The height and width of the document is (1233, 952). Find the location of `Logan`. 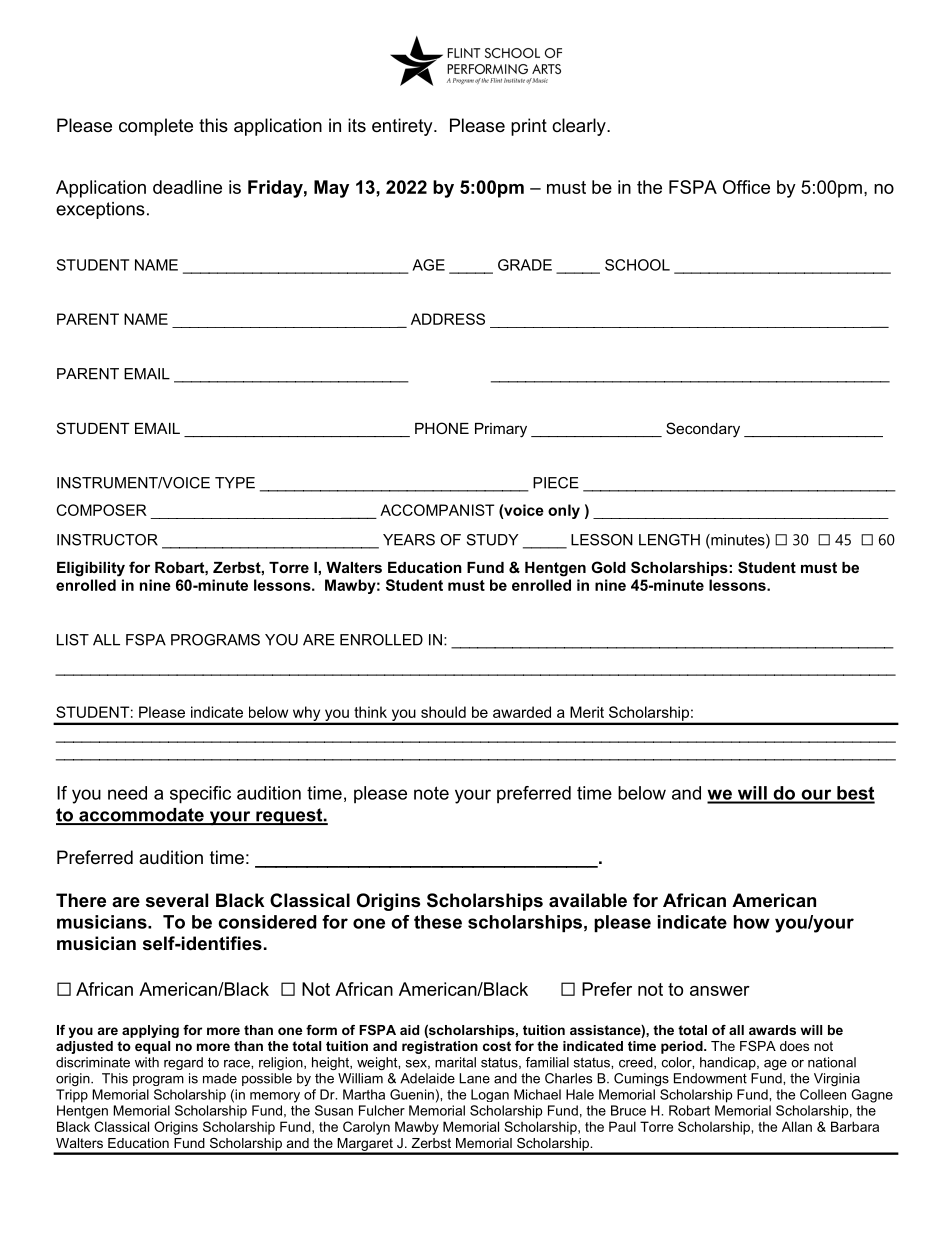

Logan is located at coordinates (490, 1095).
